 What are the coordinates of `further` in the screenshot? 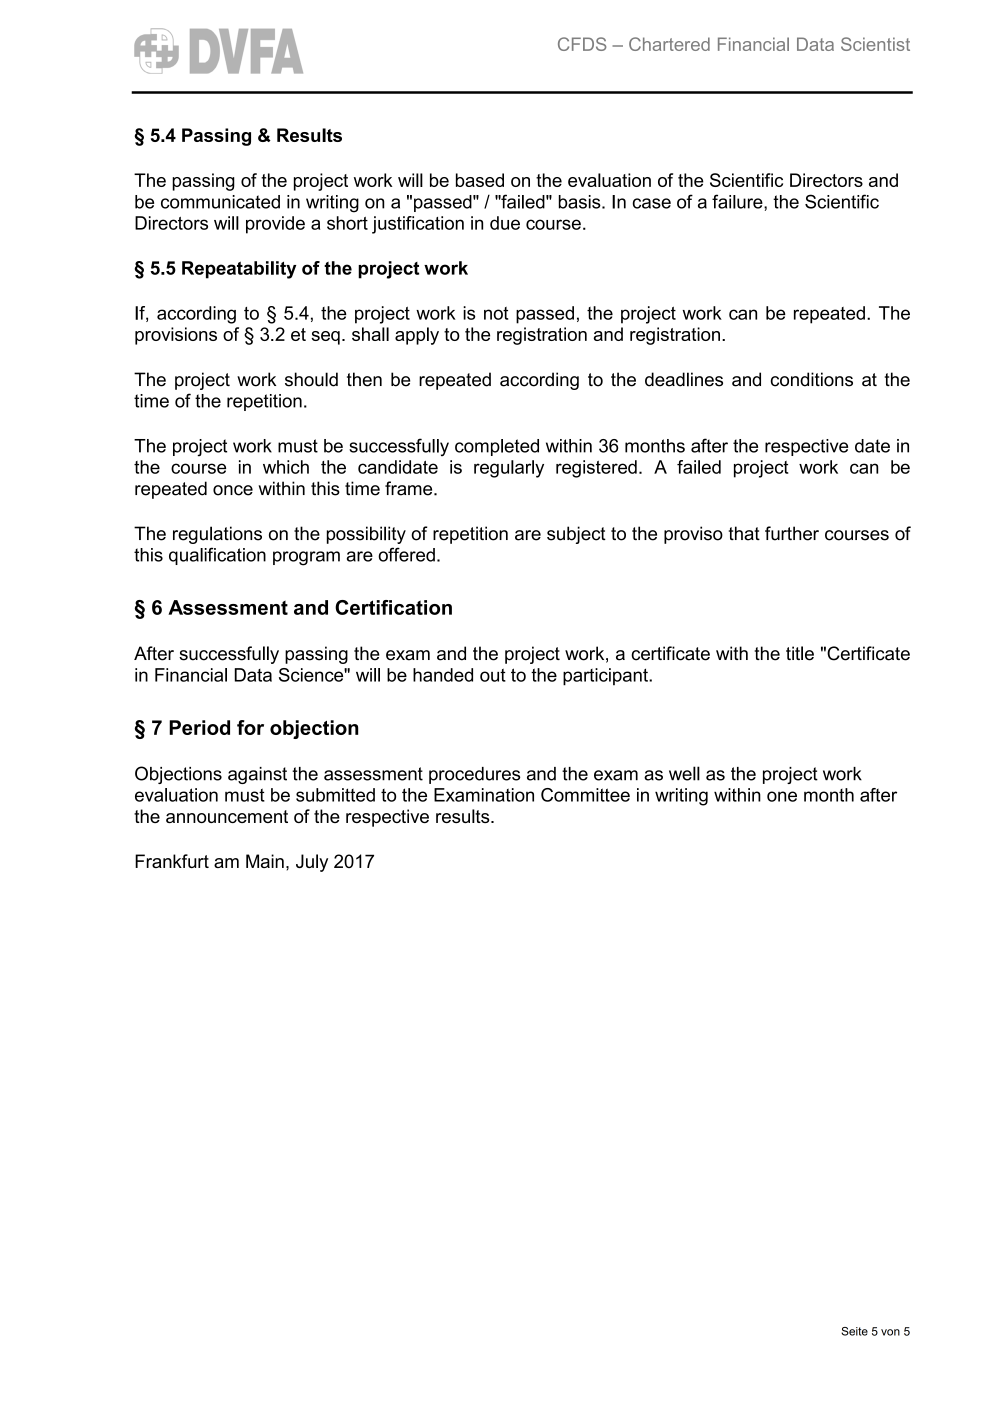 It's located at (792, 533).
